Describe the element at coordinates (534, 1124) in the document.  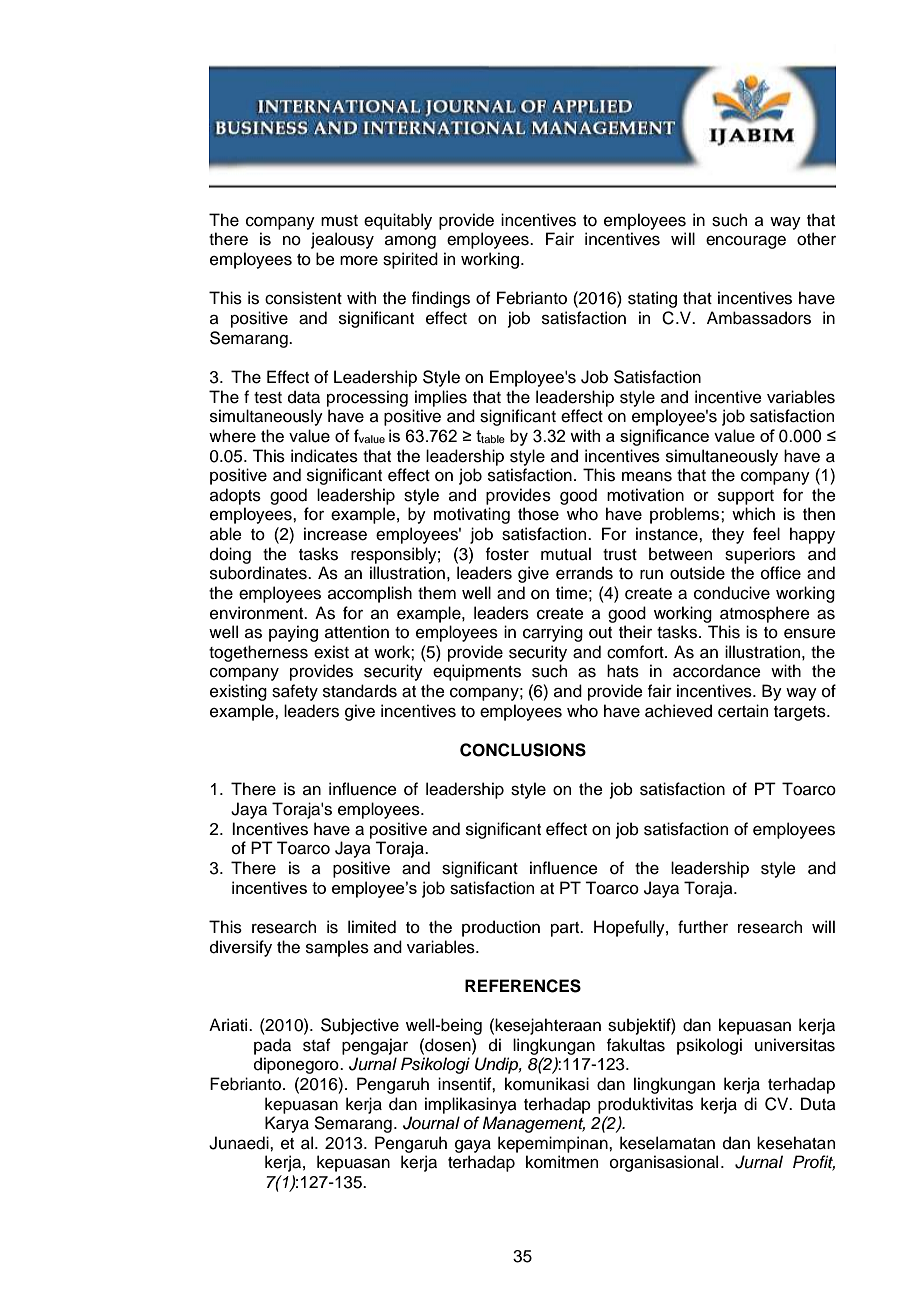
I see `Management` at that location.
